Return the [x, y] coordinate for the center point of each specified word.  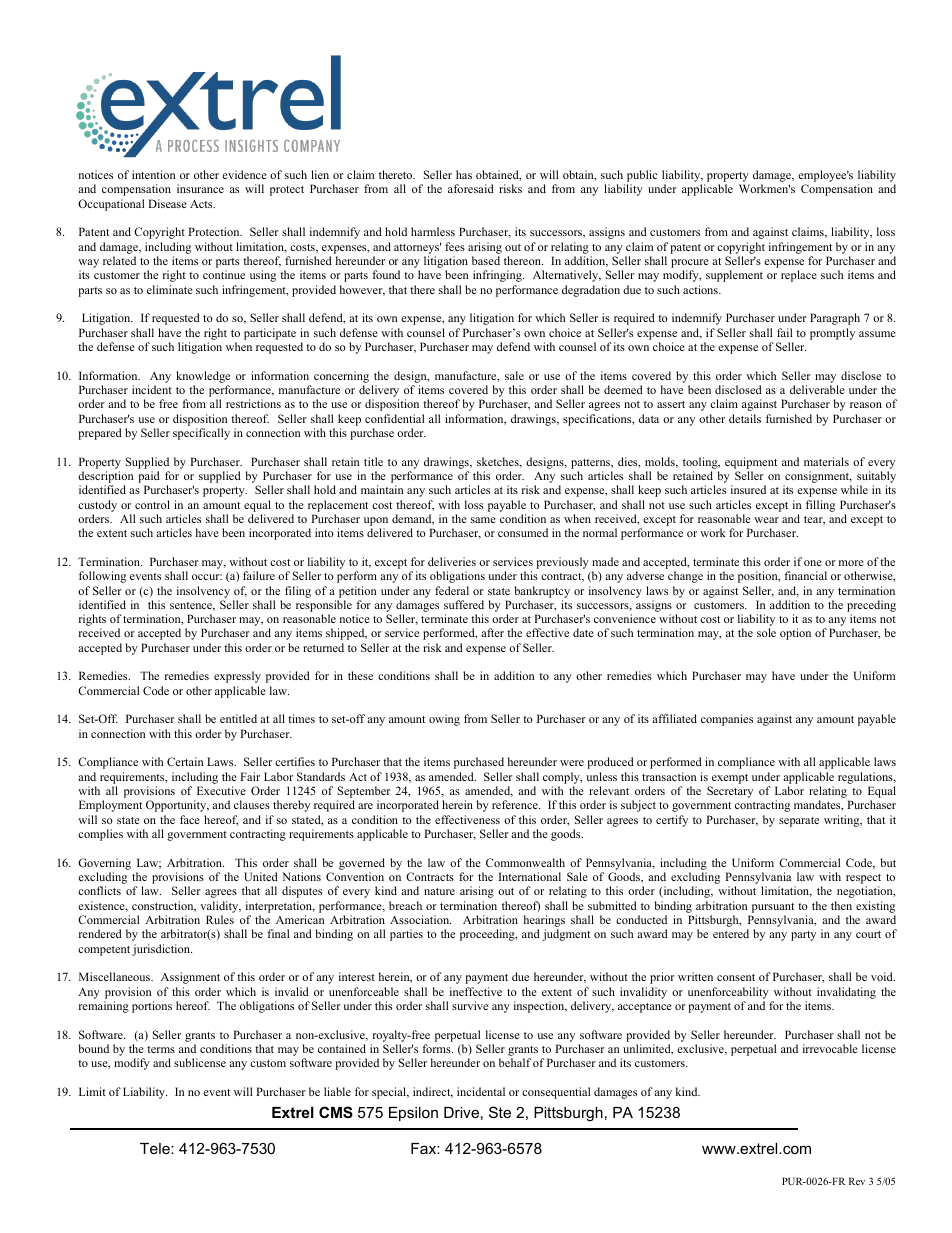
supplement [734, 276]
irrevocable [830, 1048]
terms [161, 1049]
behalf [515, 1062]
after [492, 632]
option [795, 634]
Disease [167, 203]
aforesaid [471, 188]
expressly [237, 677]
